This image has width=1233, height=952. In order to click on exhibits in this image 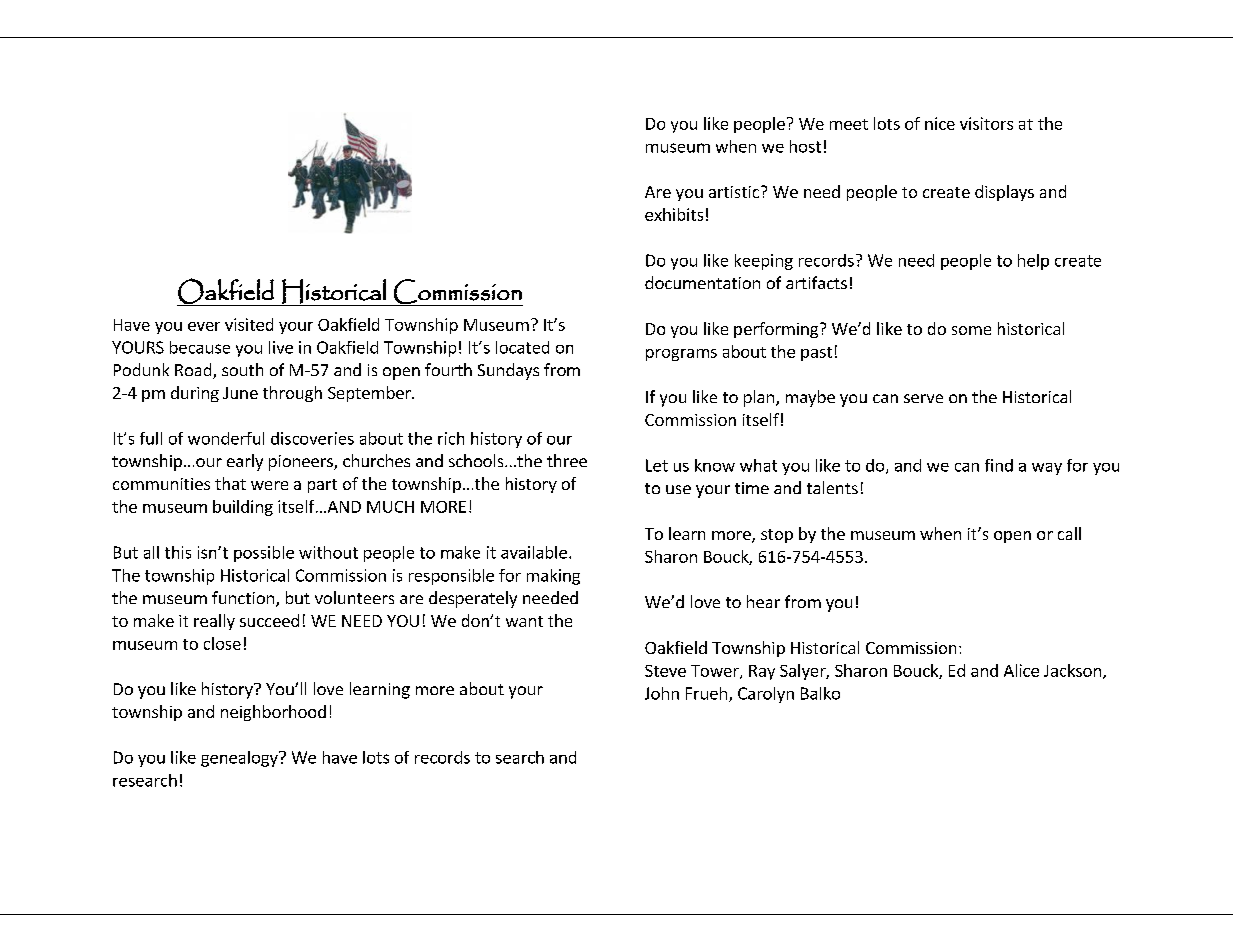, I will do `click(674, 214)`.
